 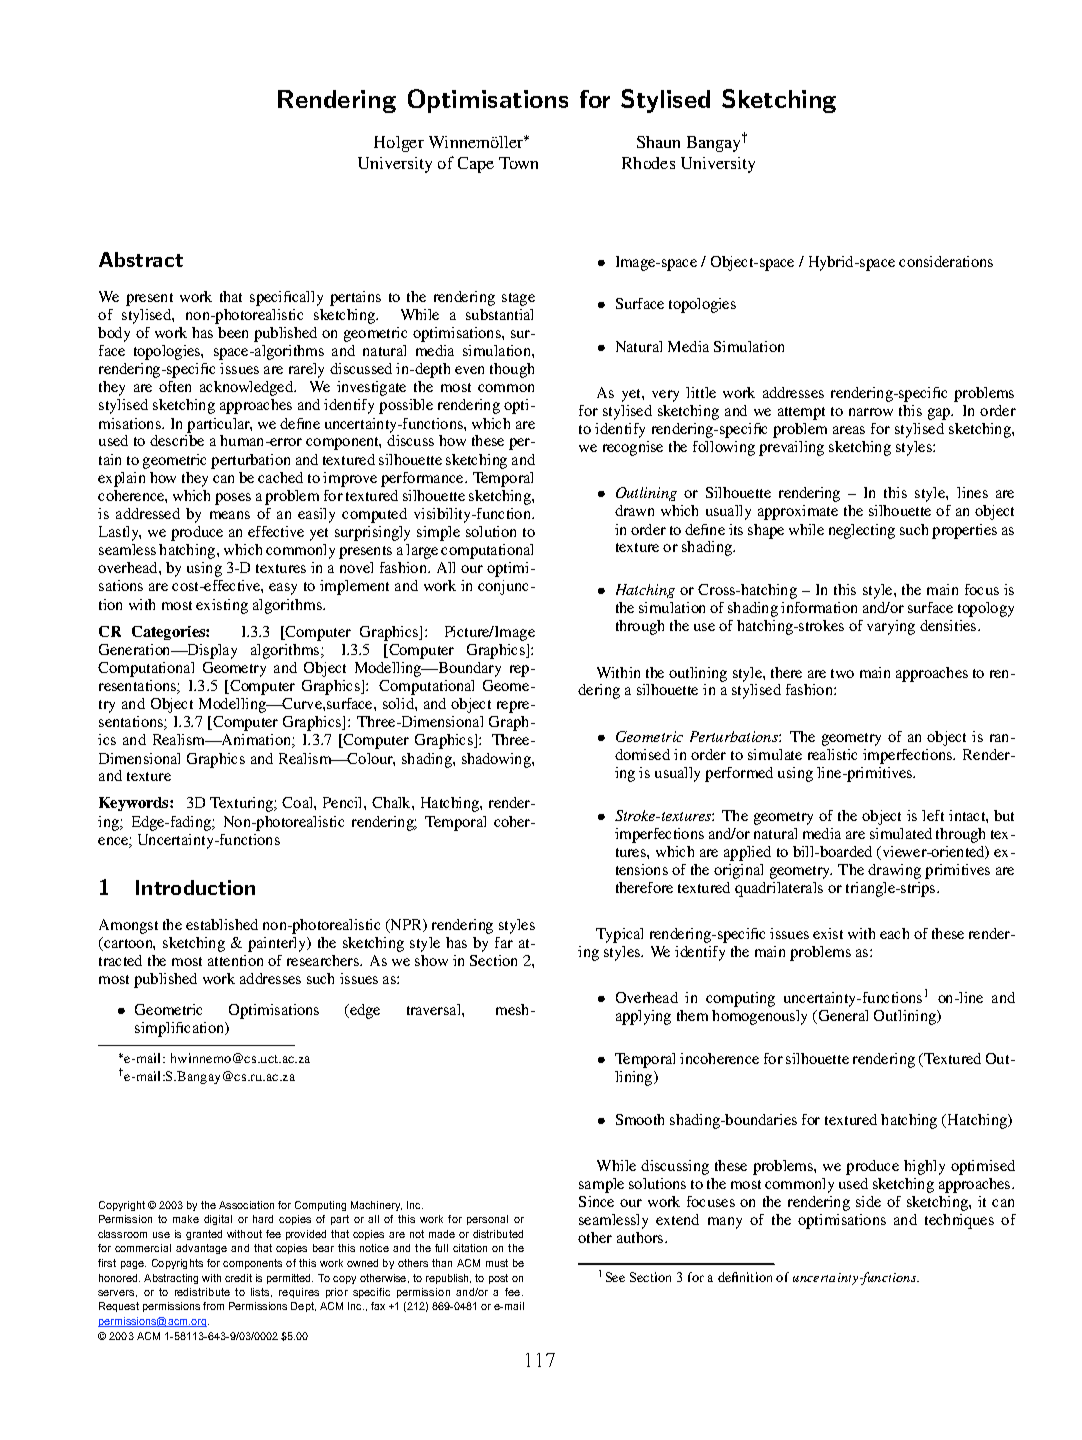 I want to click on shadowing, so click(x=497, y=760).
